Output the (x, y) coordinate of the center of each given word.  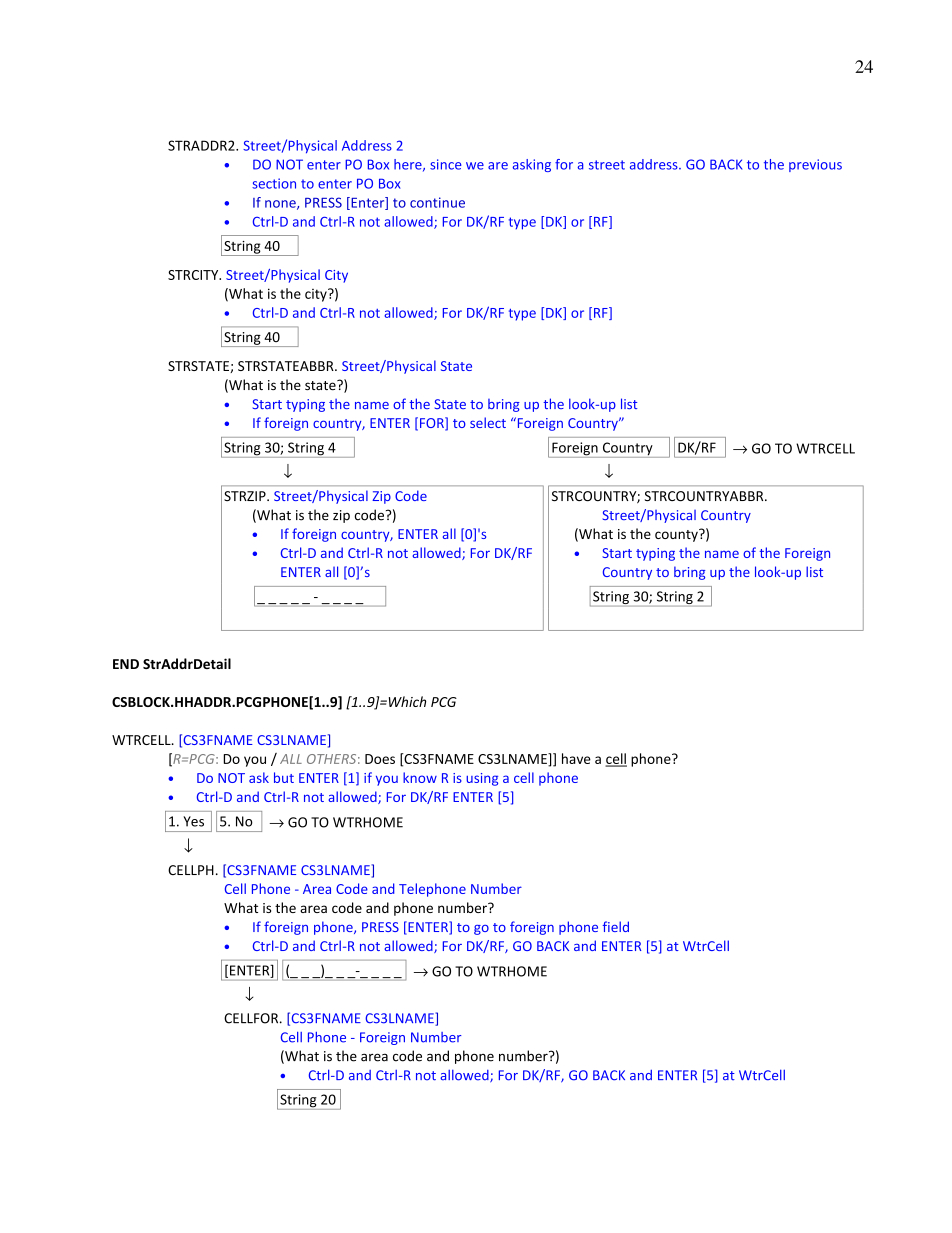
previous (815, 165)
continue (437, 202)
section (274, 183)
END (126, 664)
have (576, 758)
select (488, 422)
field (616, 926)
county (677, 535)
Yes (193, 821)
